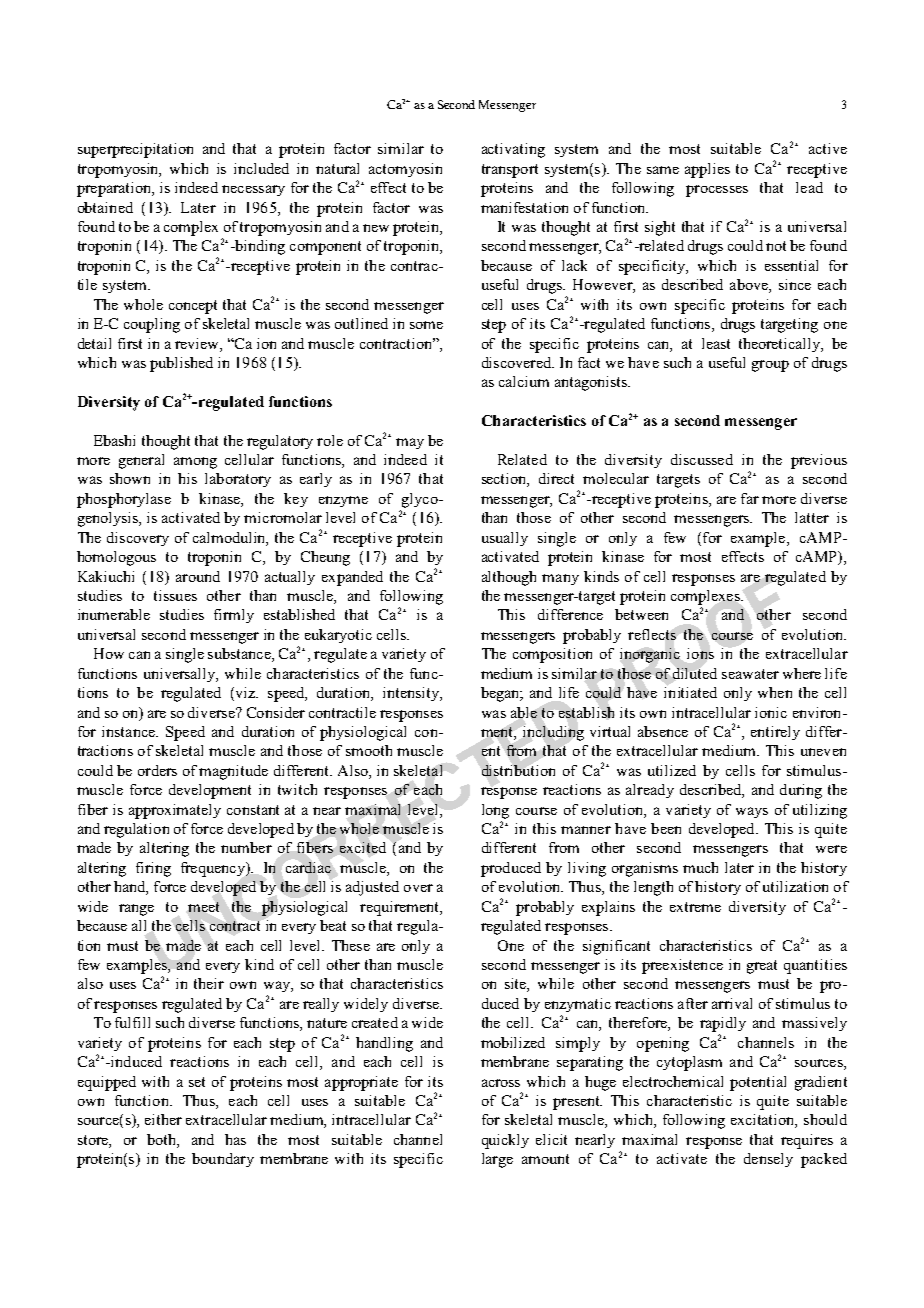 The image size is (924, 1308). I want to click on substance, so click(240, 655).
